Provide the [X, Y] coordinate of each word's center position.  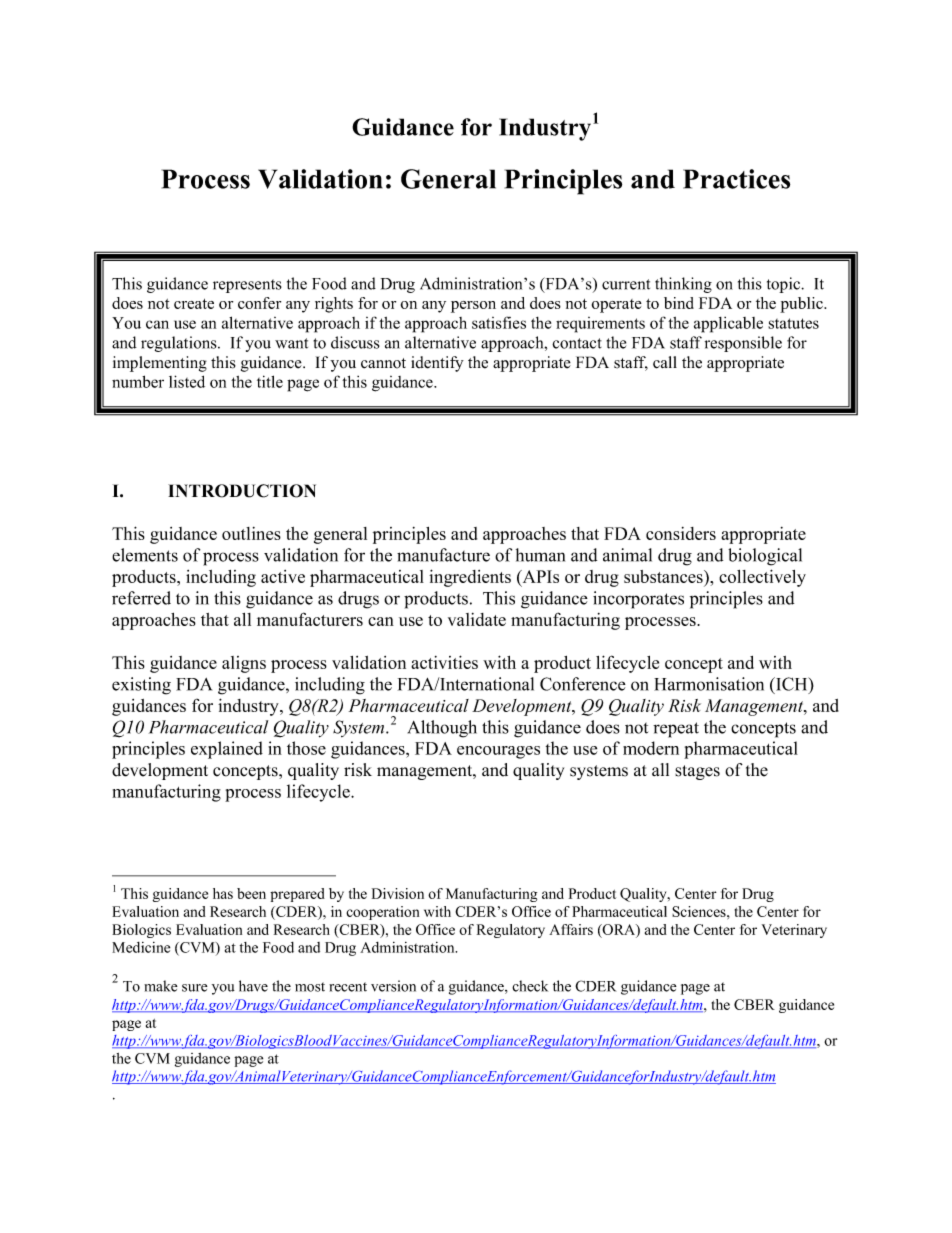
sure [195, 988]
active [283, 576]
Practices [736, 179]
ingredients [470, 578]
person [473, 307]
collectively [762, 578]
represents [247, 286]
